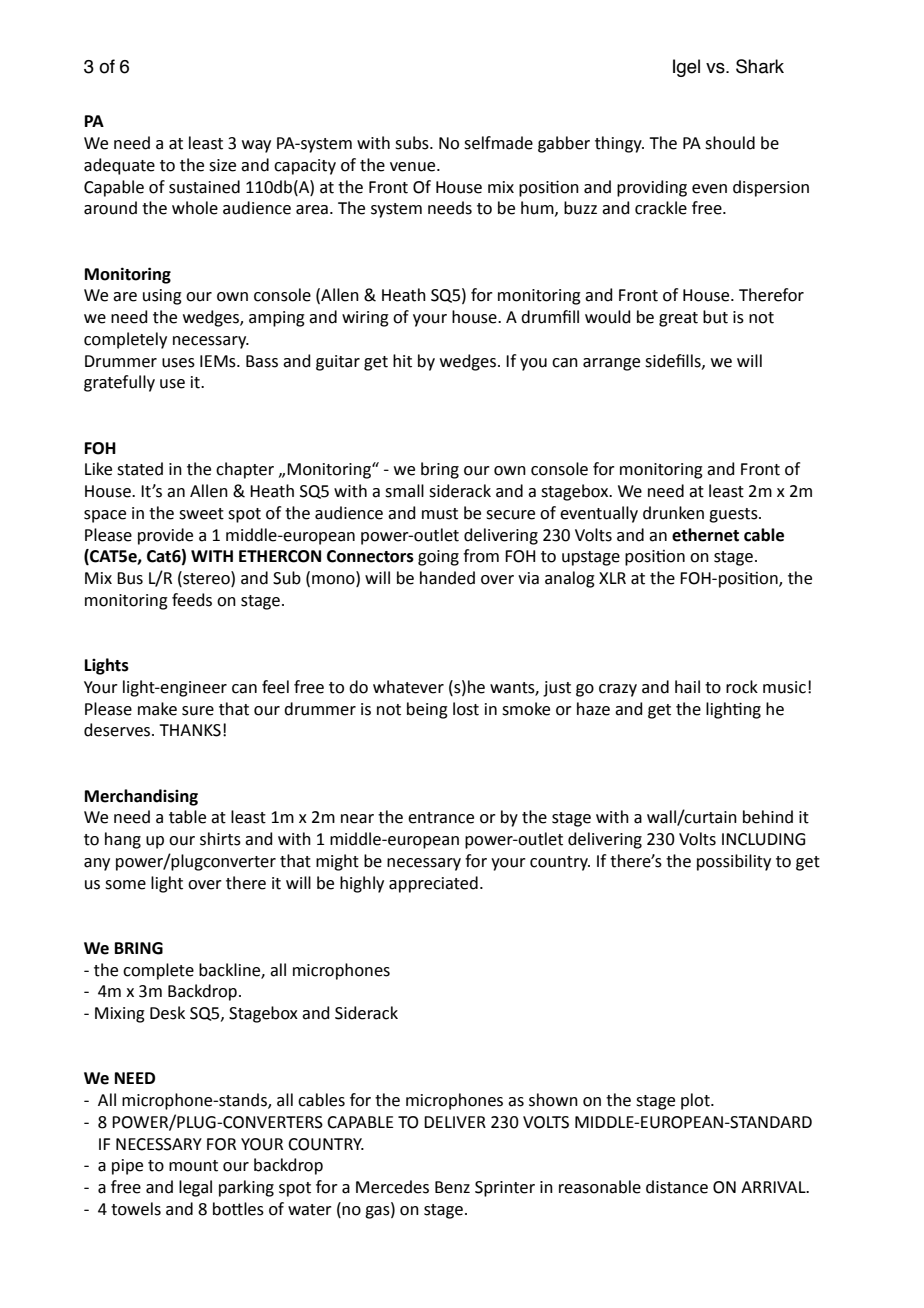  I want to click on distance, so click(677, 1187).
